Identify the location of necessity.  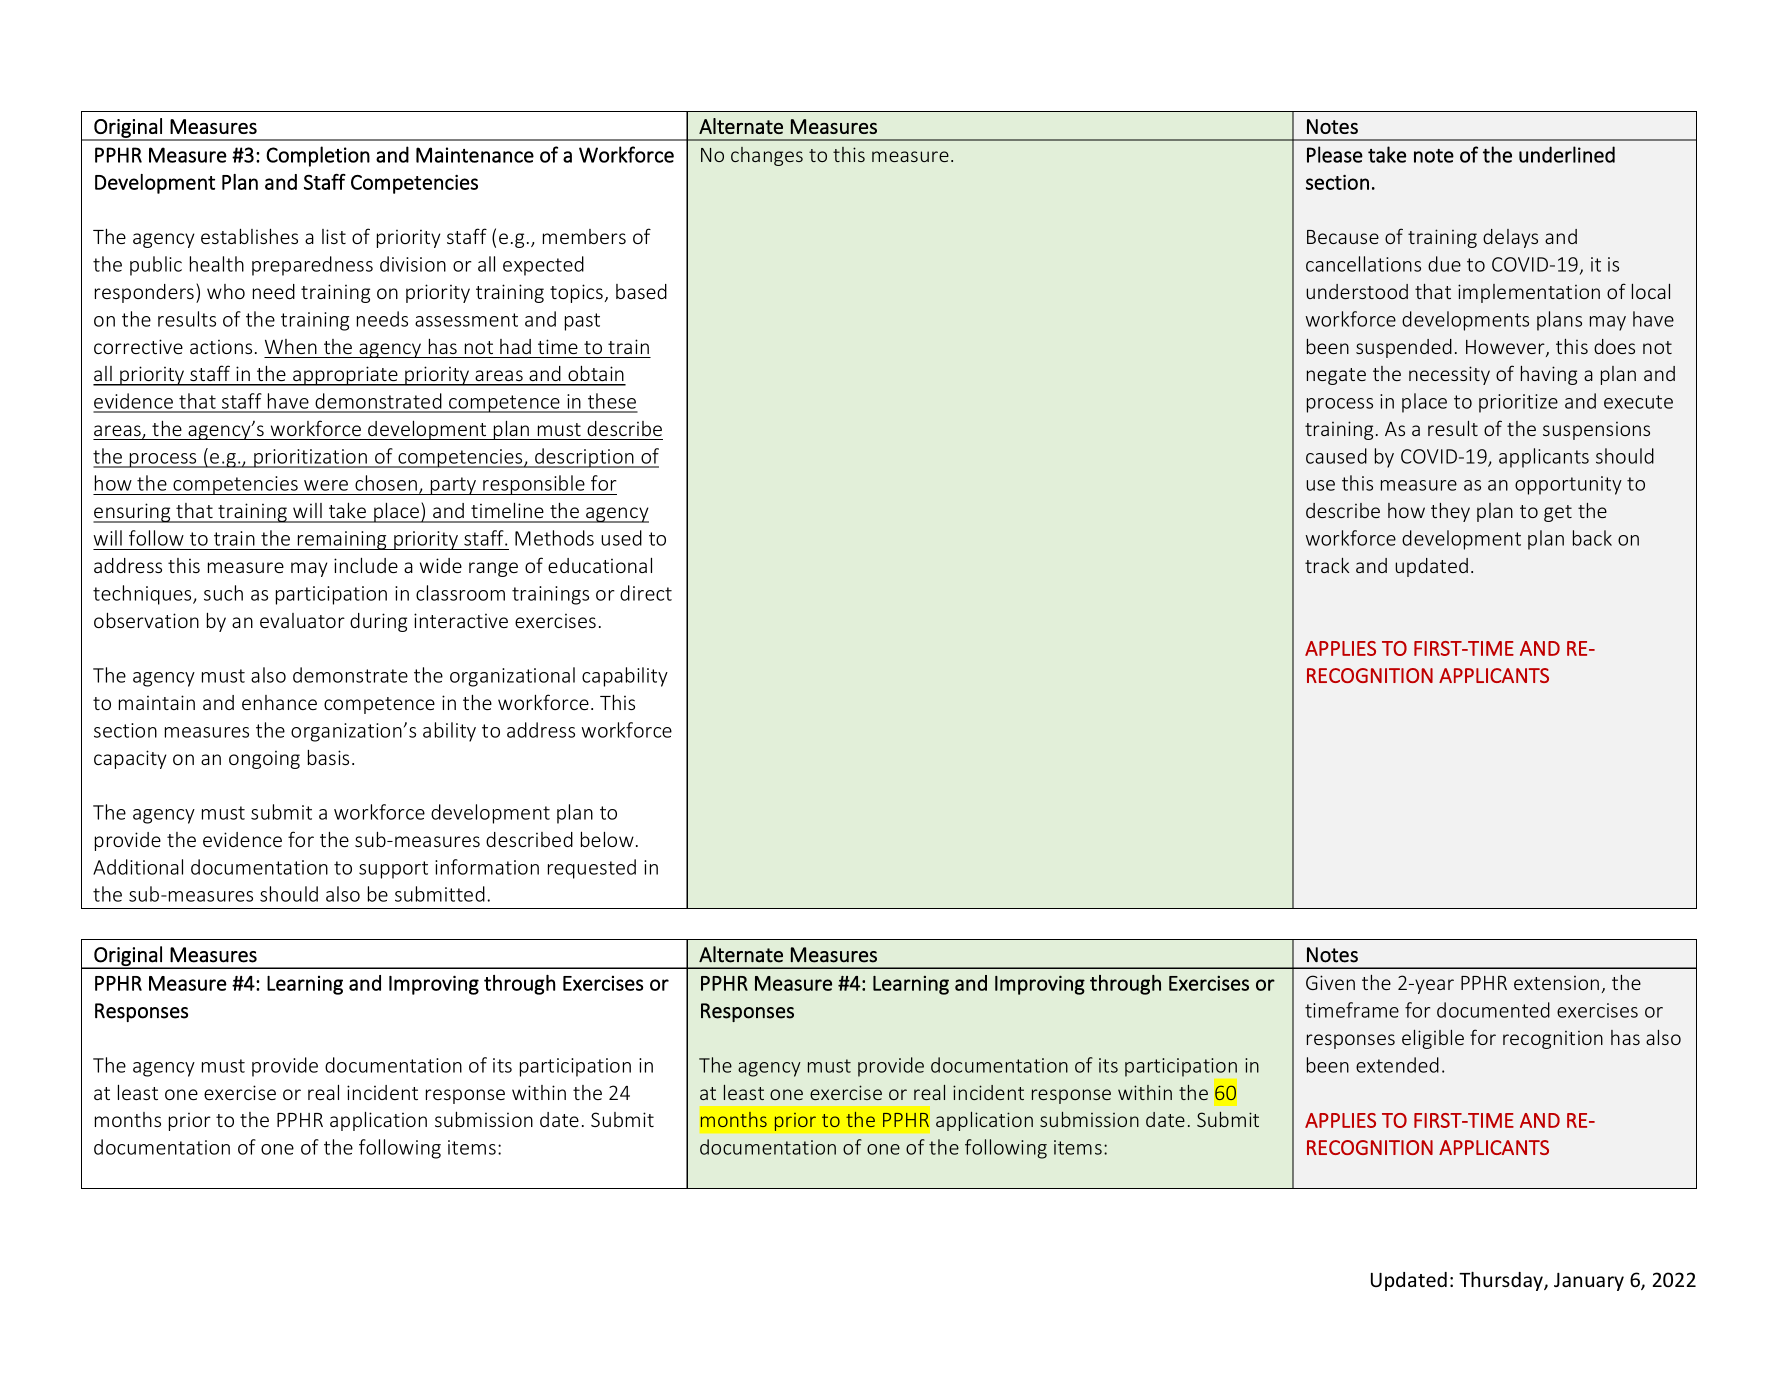
(1449, 375).
